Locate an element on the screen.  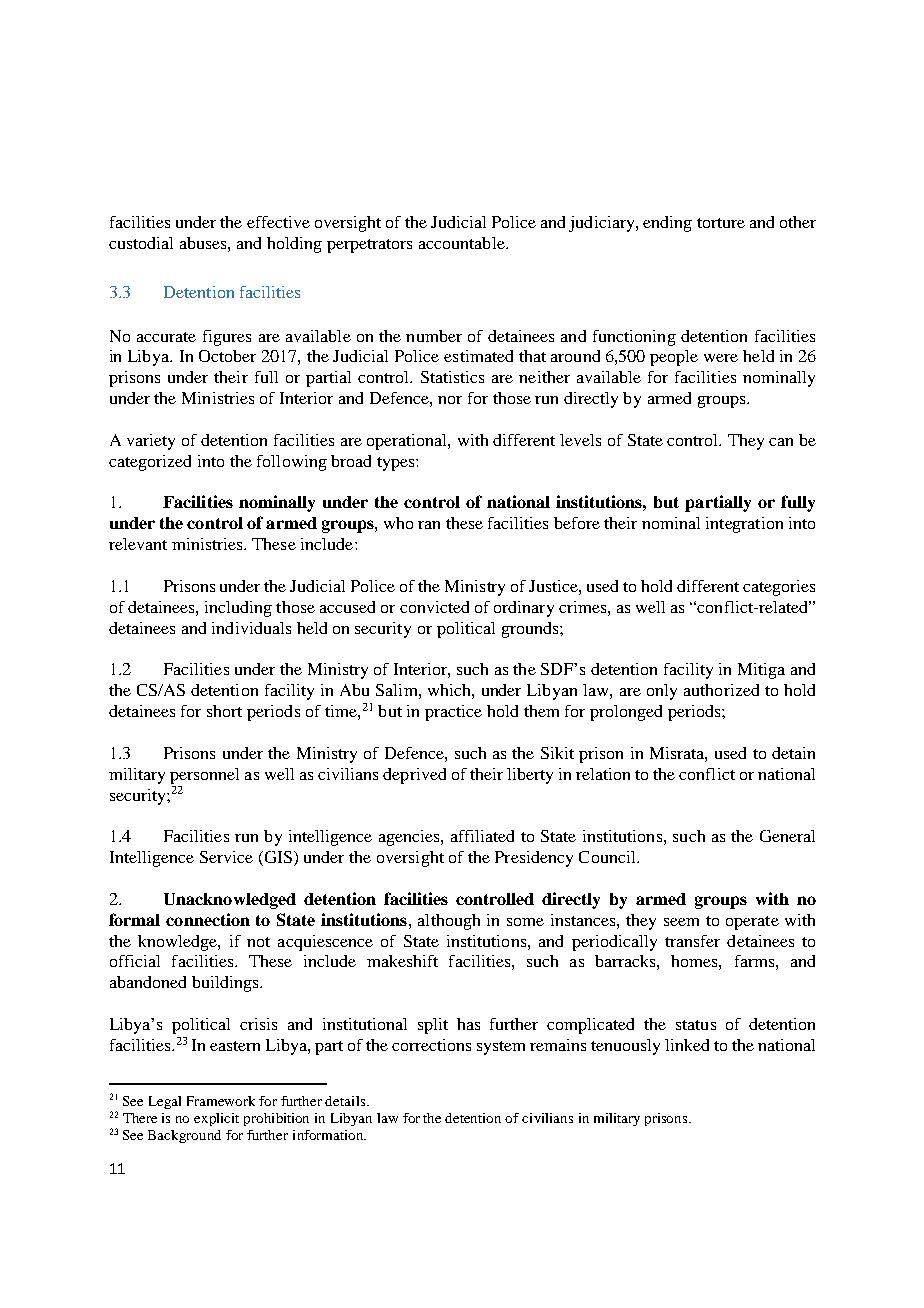
system is located at coordinates (501, 1048).
